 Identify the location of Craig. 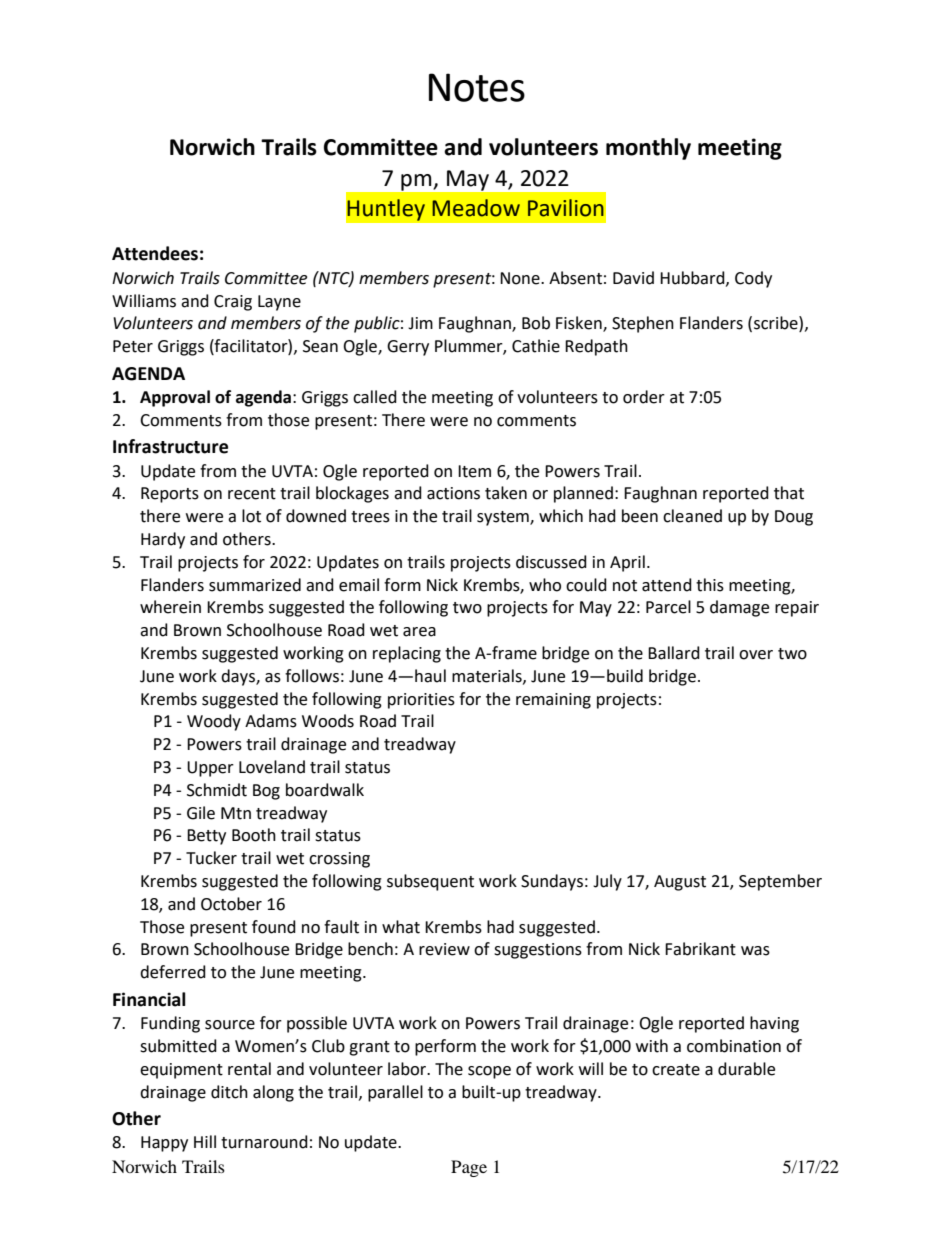
(233, 303).
